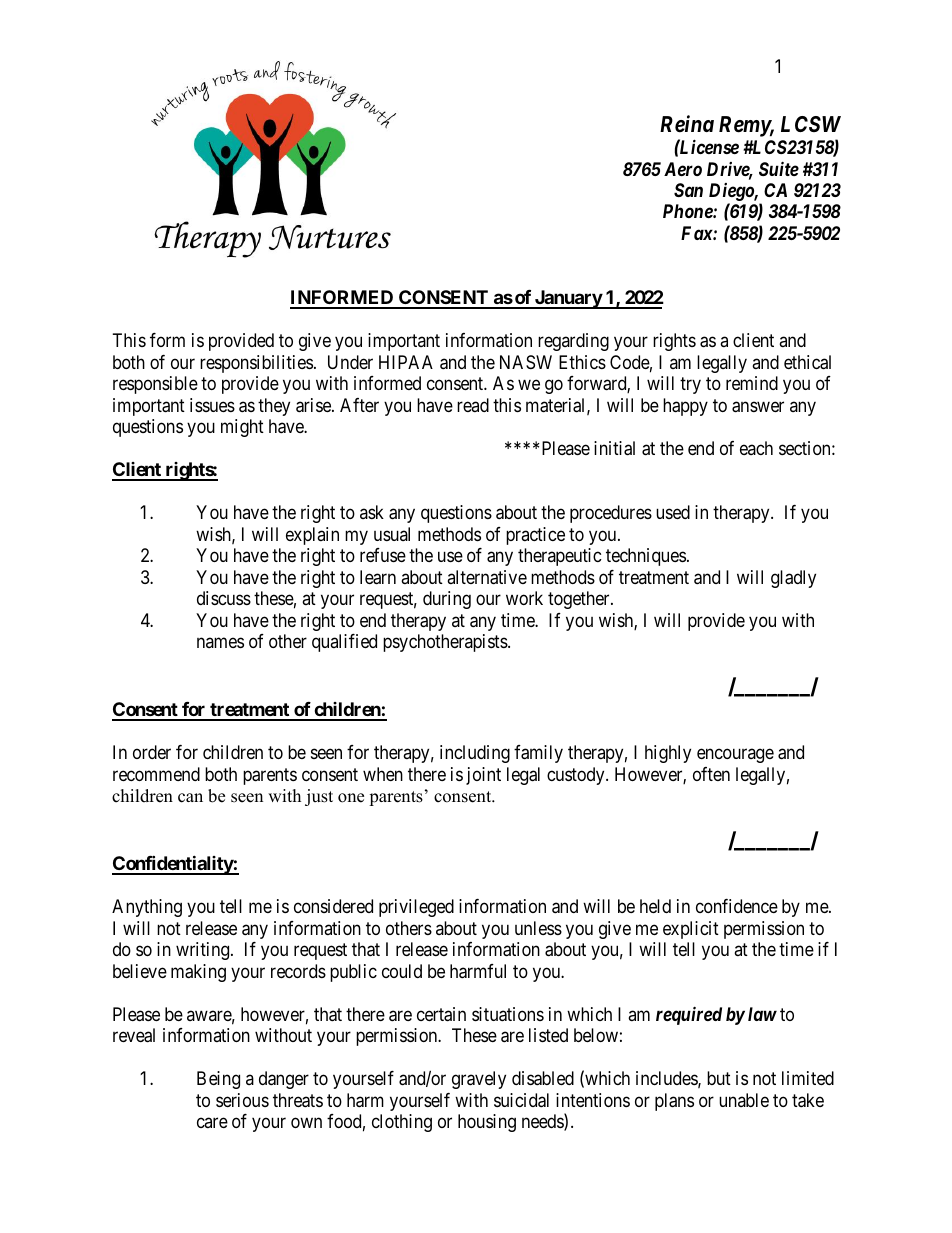 This document has height=1233, width=952. What do you see at coordinates (212, 405) in the document?
I see `issues` at bounding box center [212, 405].
